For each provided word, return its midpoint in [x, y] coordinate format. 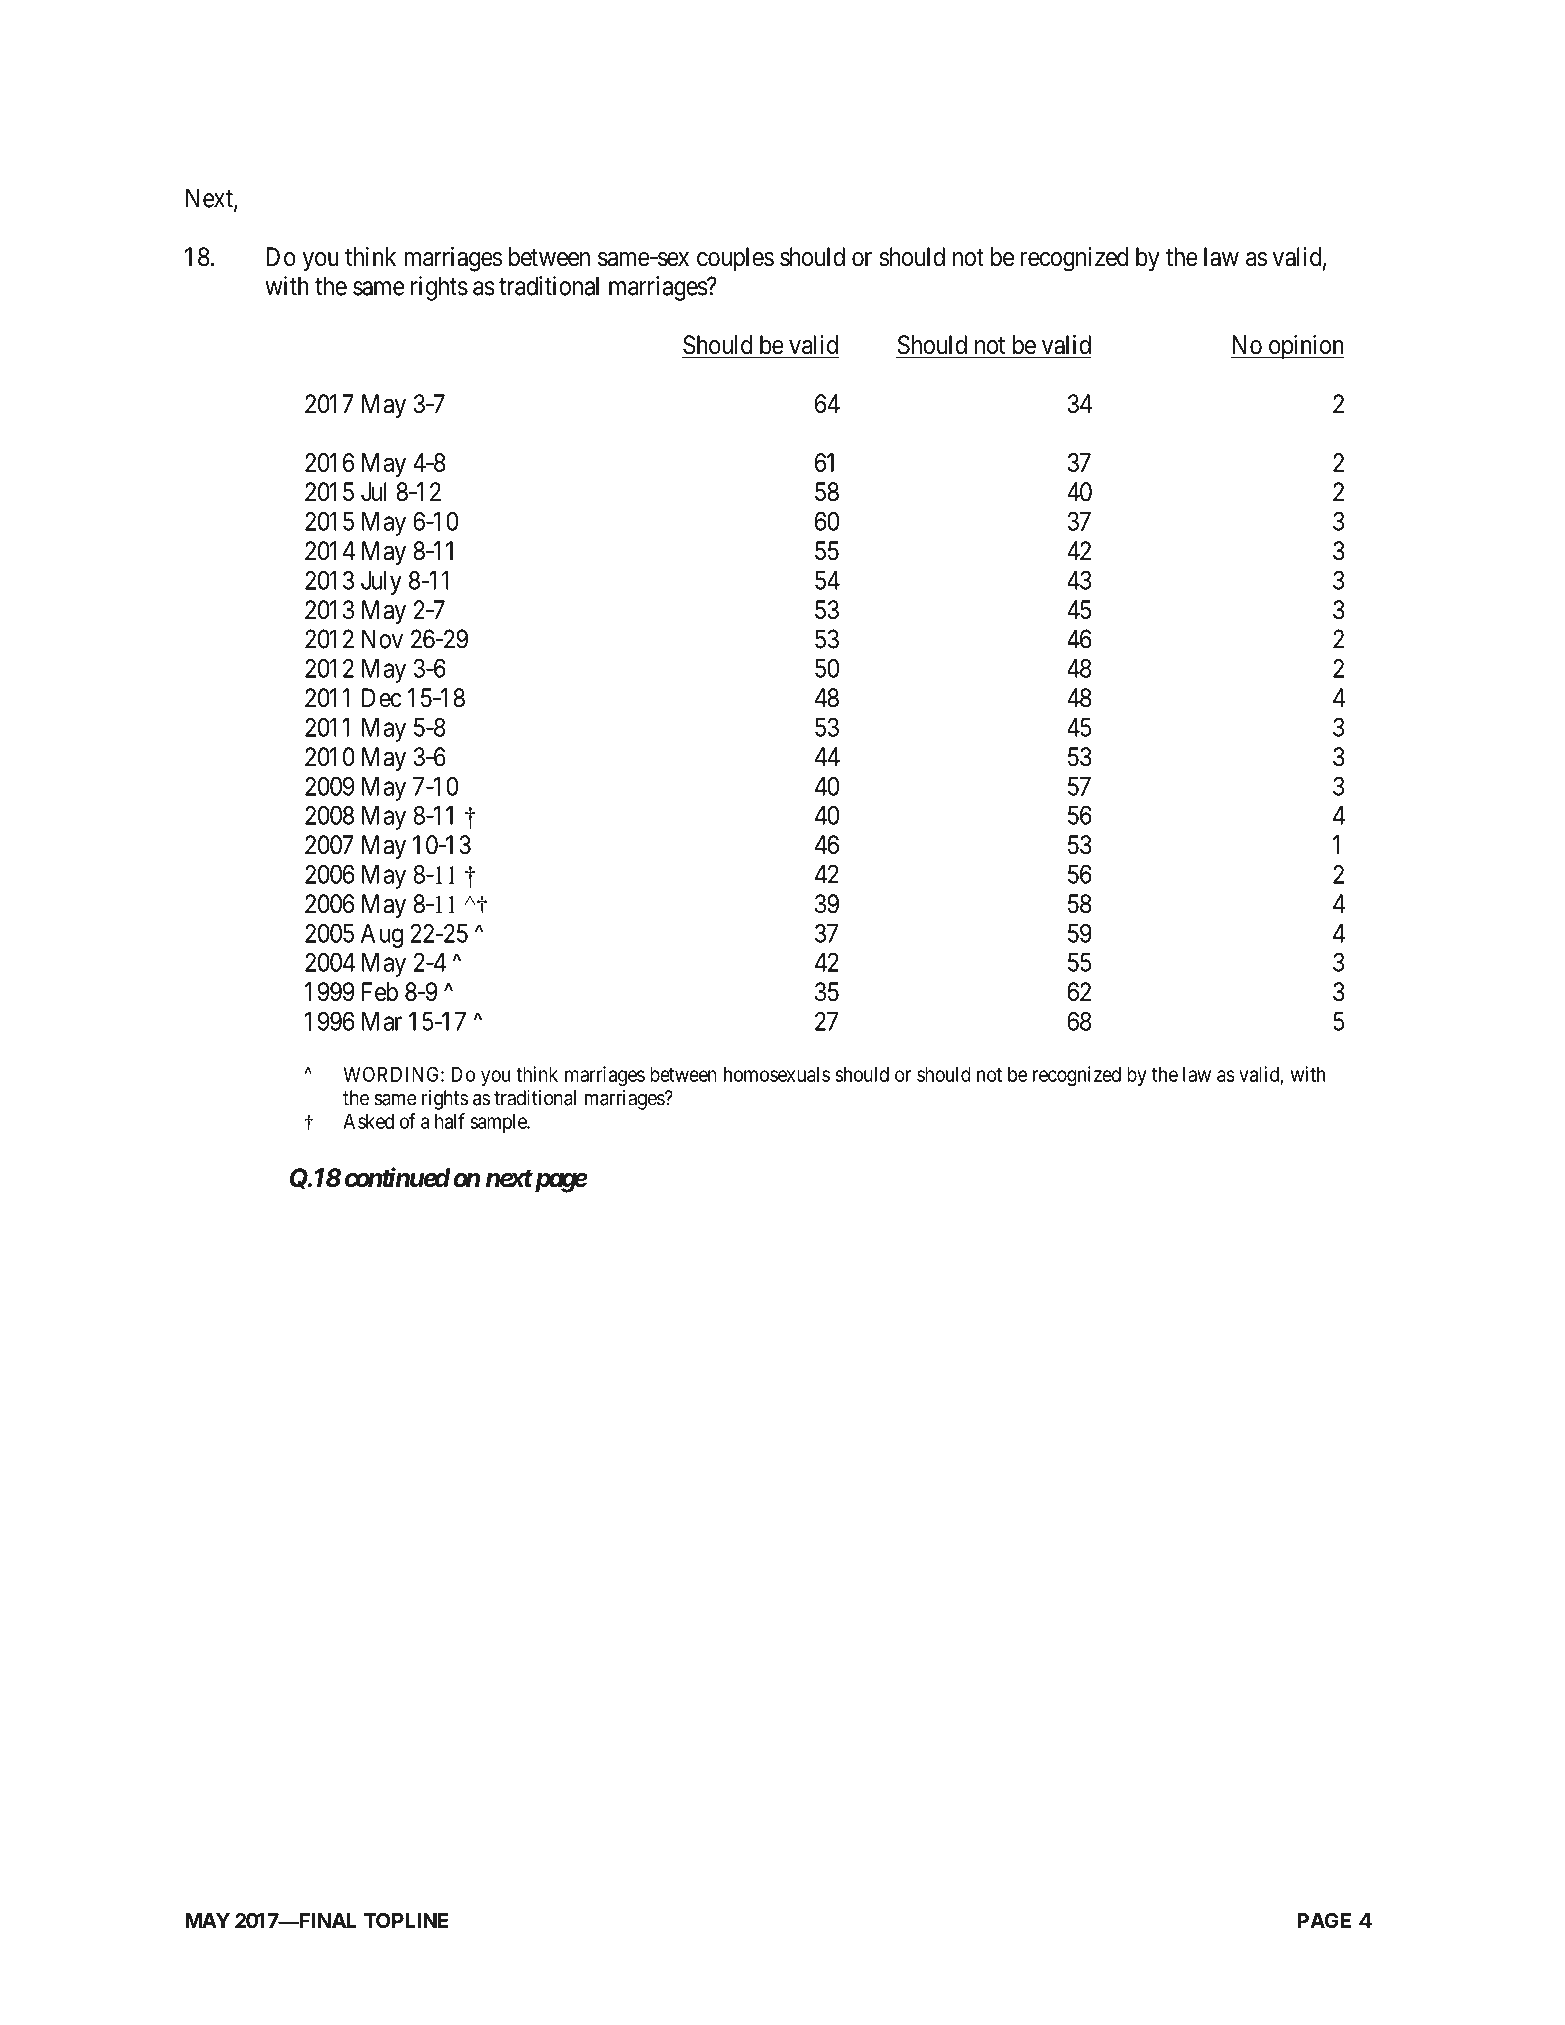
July [381, 583]
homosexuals [777, 1074]
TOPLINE [406, 1920]
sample [499, 1123]
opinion [1305, 347]
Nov [382, 639]
